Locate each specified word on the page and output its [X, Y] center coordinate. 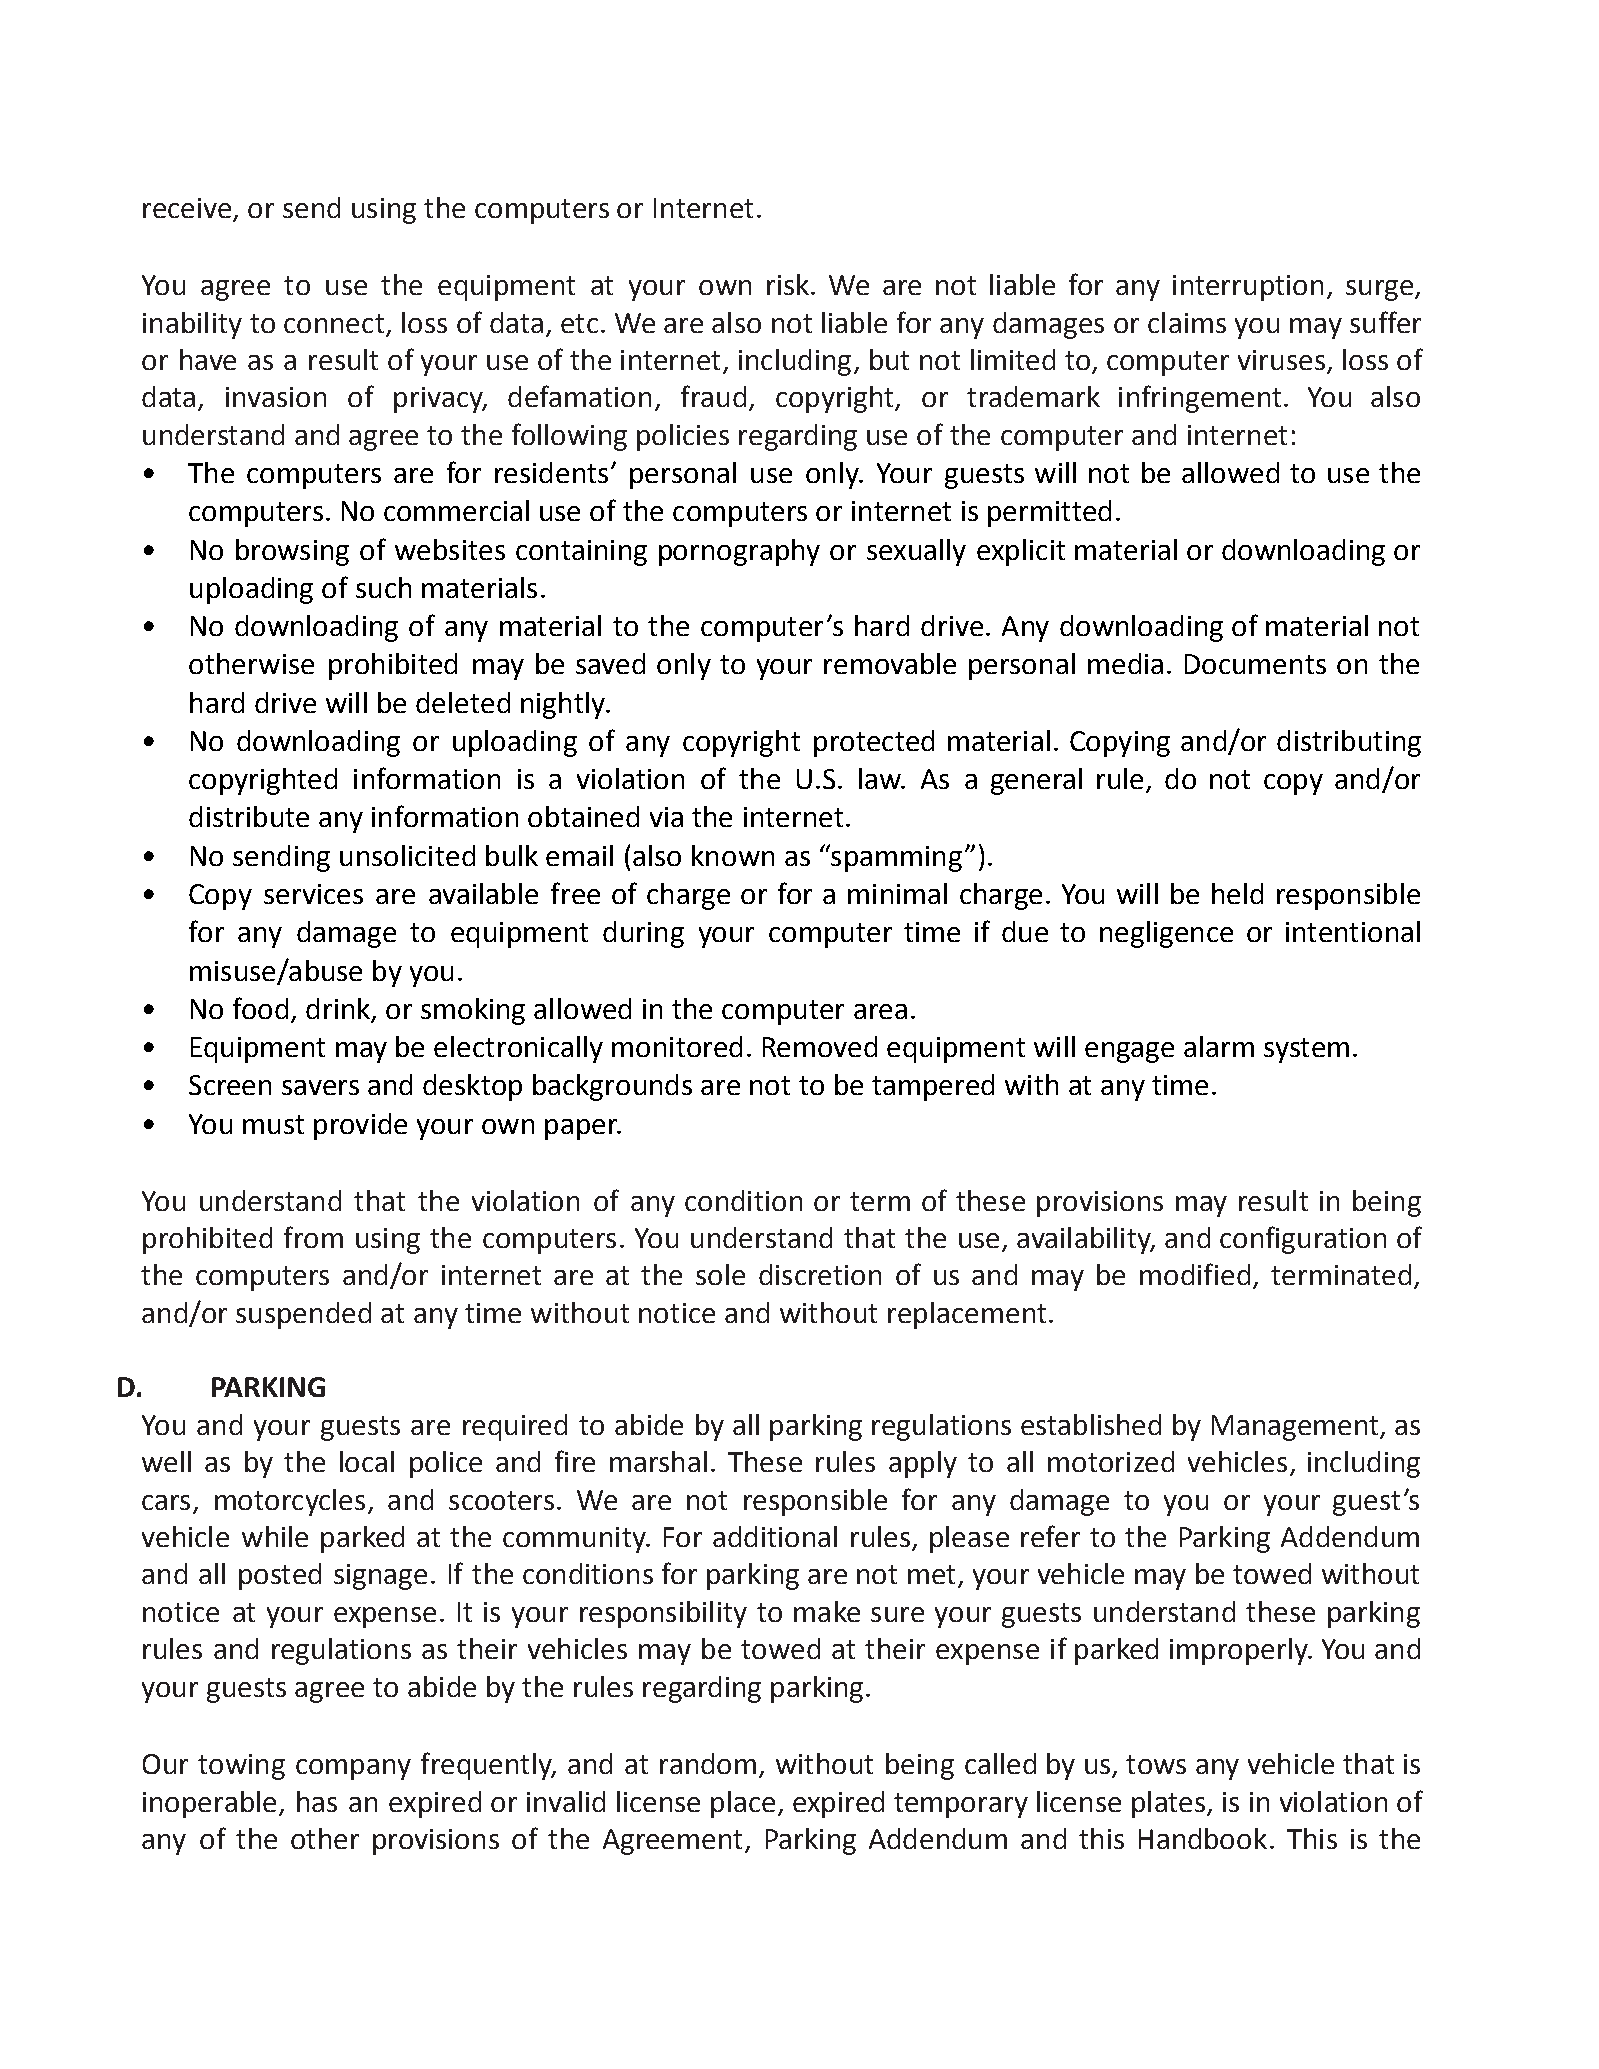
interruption [1248, 288]
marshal [658, 1461]
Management [1296, 1428]
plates [1170, 1804]
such [383, 587]
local [367, 1461]
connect [334, 323]
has [317, 1801]
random [708, 1763]
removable [890, 663]
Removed [820, 1046]
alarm [1219, 1046]
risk [788, 284]
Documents [1255, 664]
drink [339, 1010]
